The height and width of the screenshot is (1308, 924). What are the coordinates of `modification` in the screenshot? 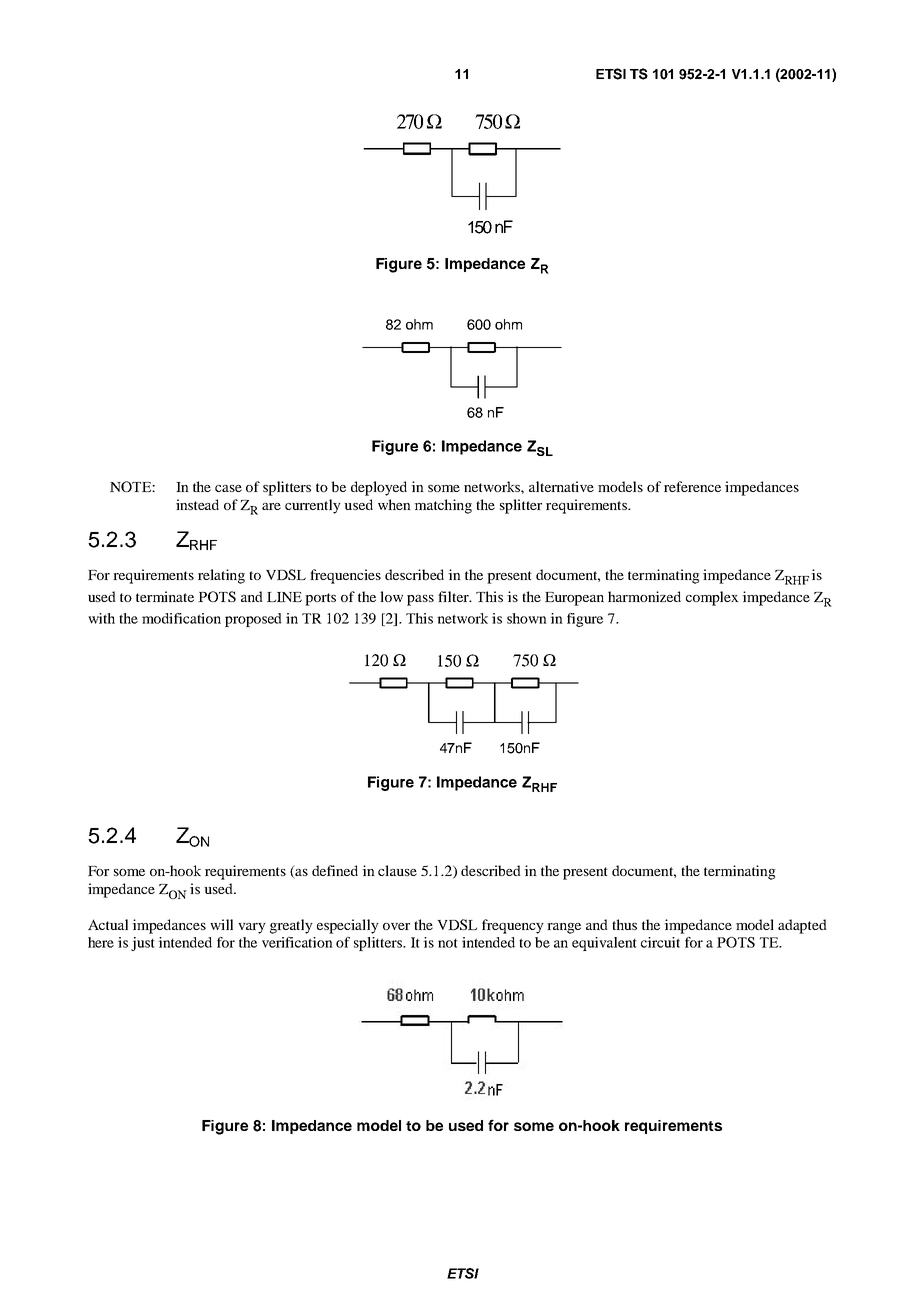 It's located at (181, 618).
